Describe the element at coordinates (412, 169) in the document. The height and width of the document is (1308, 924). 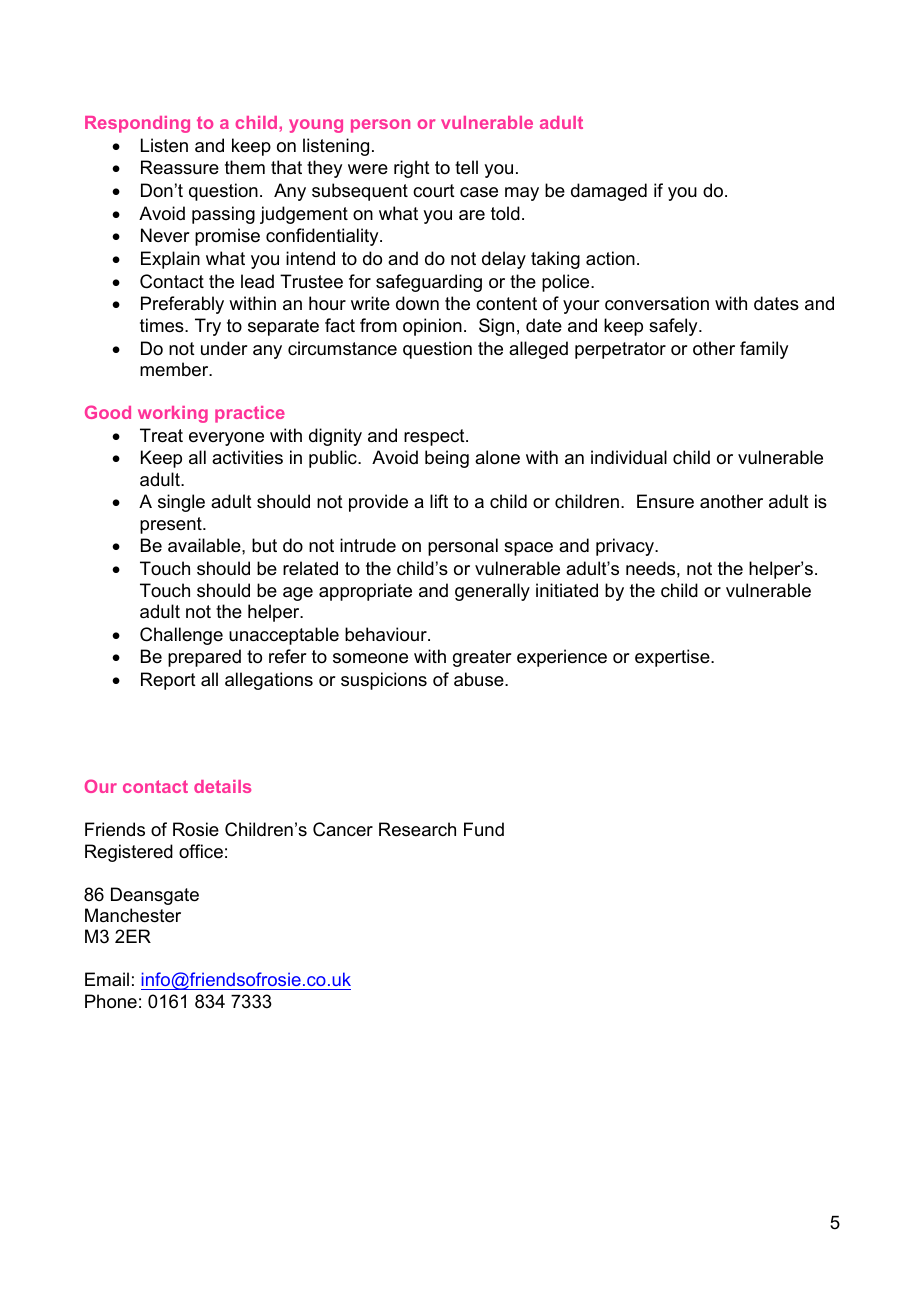
I see `right` at that location.
